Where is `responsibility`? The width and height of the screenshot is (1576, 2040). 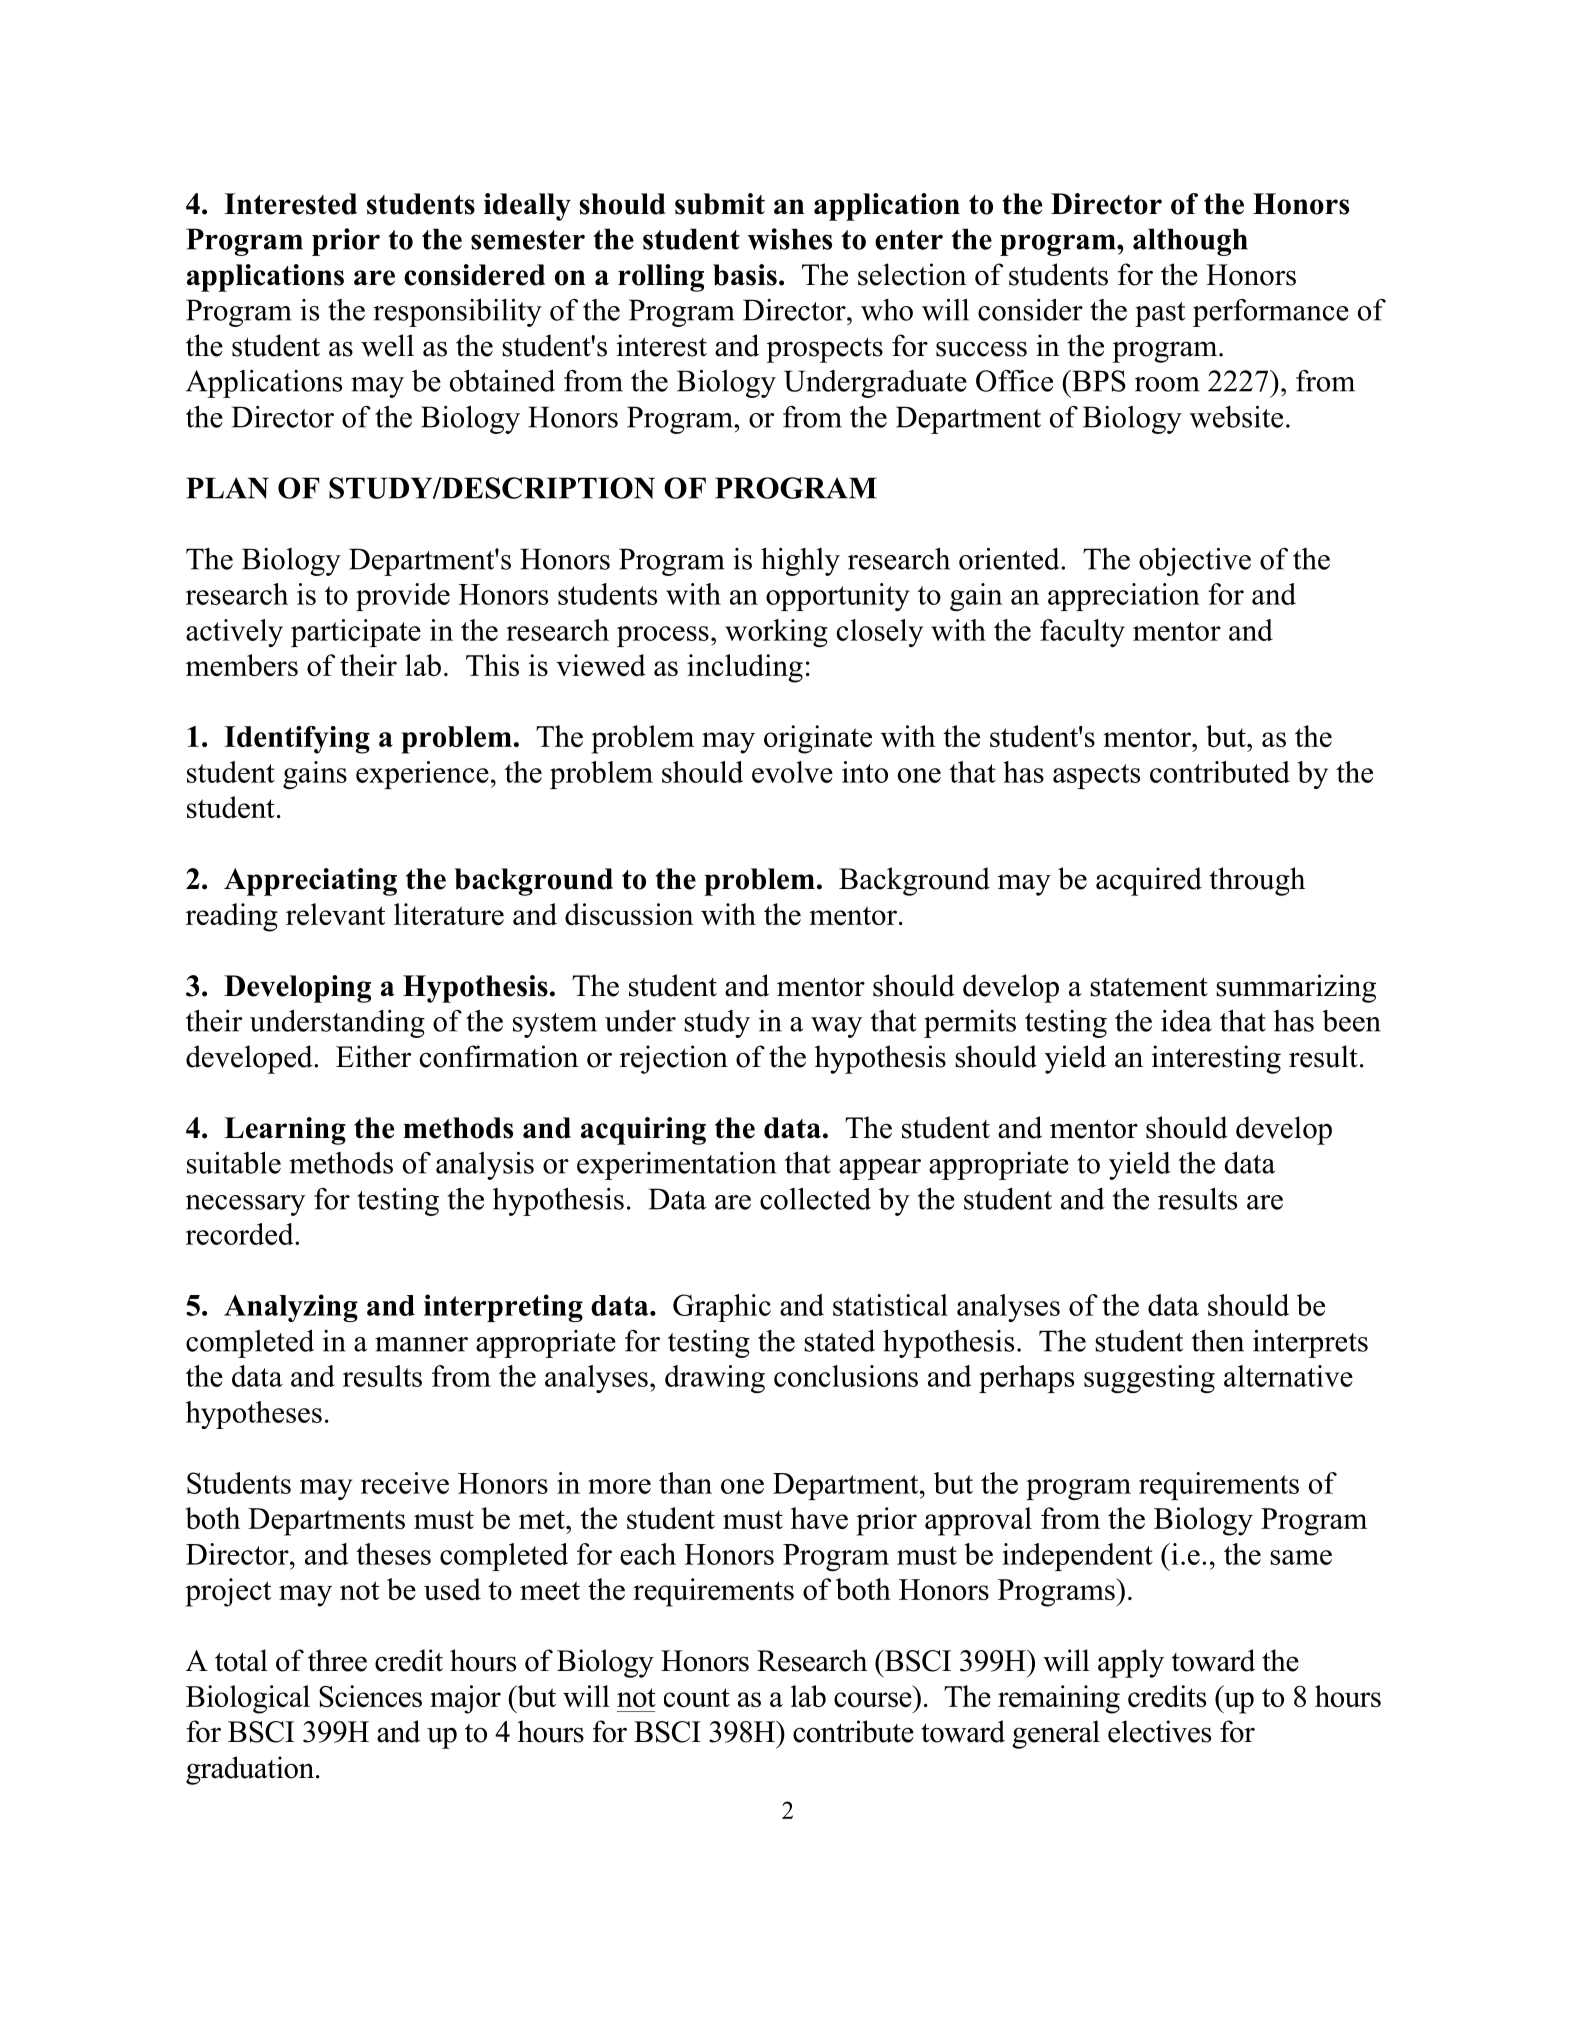 responsibility is located at coordinates (457, 313).
